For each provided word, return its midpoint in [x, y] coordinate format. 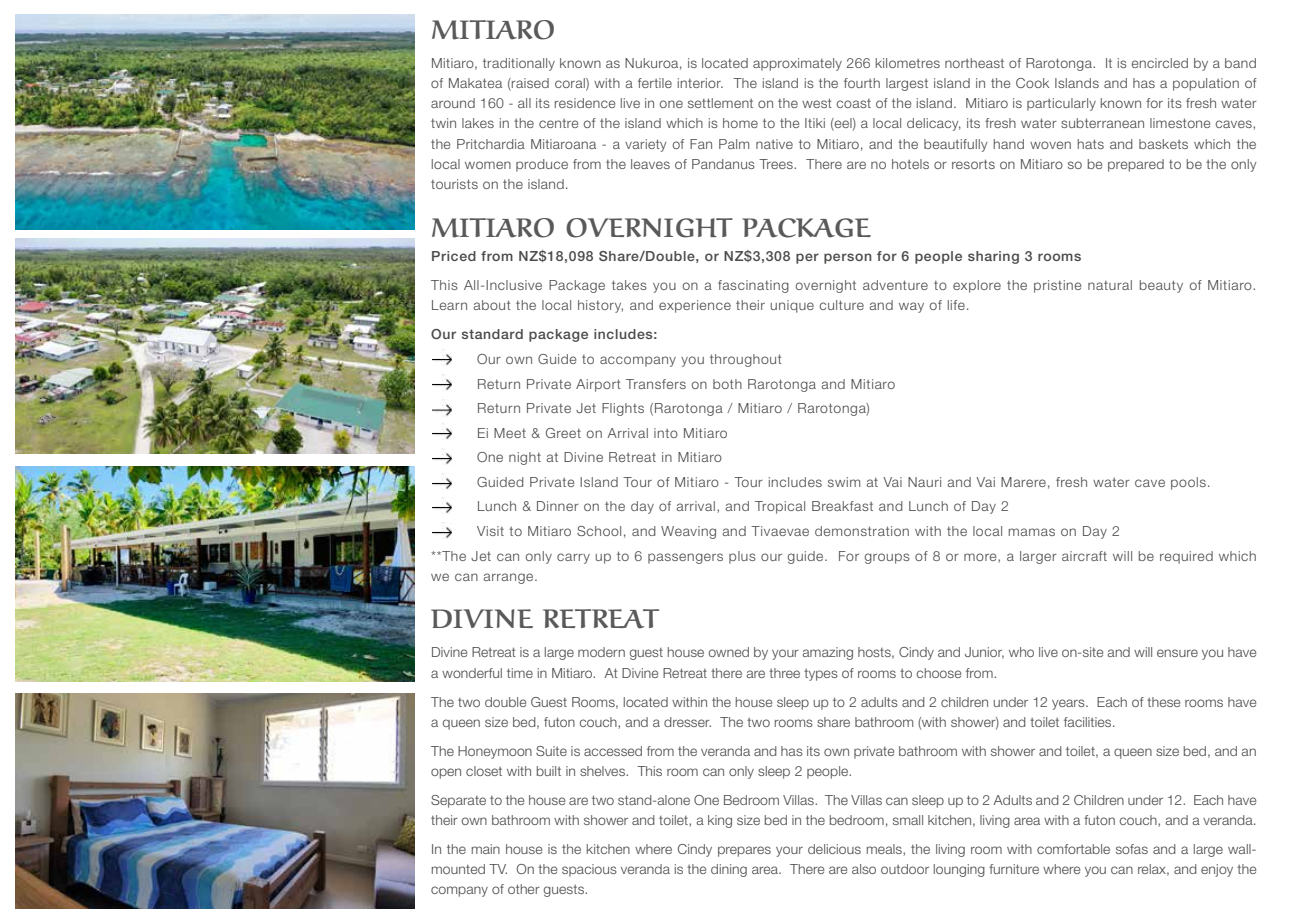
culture [841, 305]
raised [529, 84]
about [492, 305]
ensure [1177, 653]
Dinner [558, 506]
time [520, 673]
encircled [1159, 63]
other [524, 889]
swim [844, 482]
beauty [1161, 286]
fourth [862, 83]
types [821, 675]
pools [1188, 483]
